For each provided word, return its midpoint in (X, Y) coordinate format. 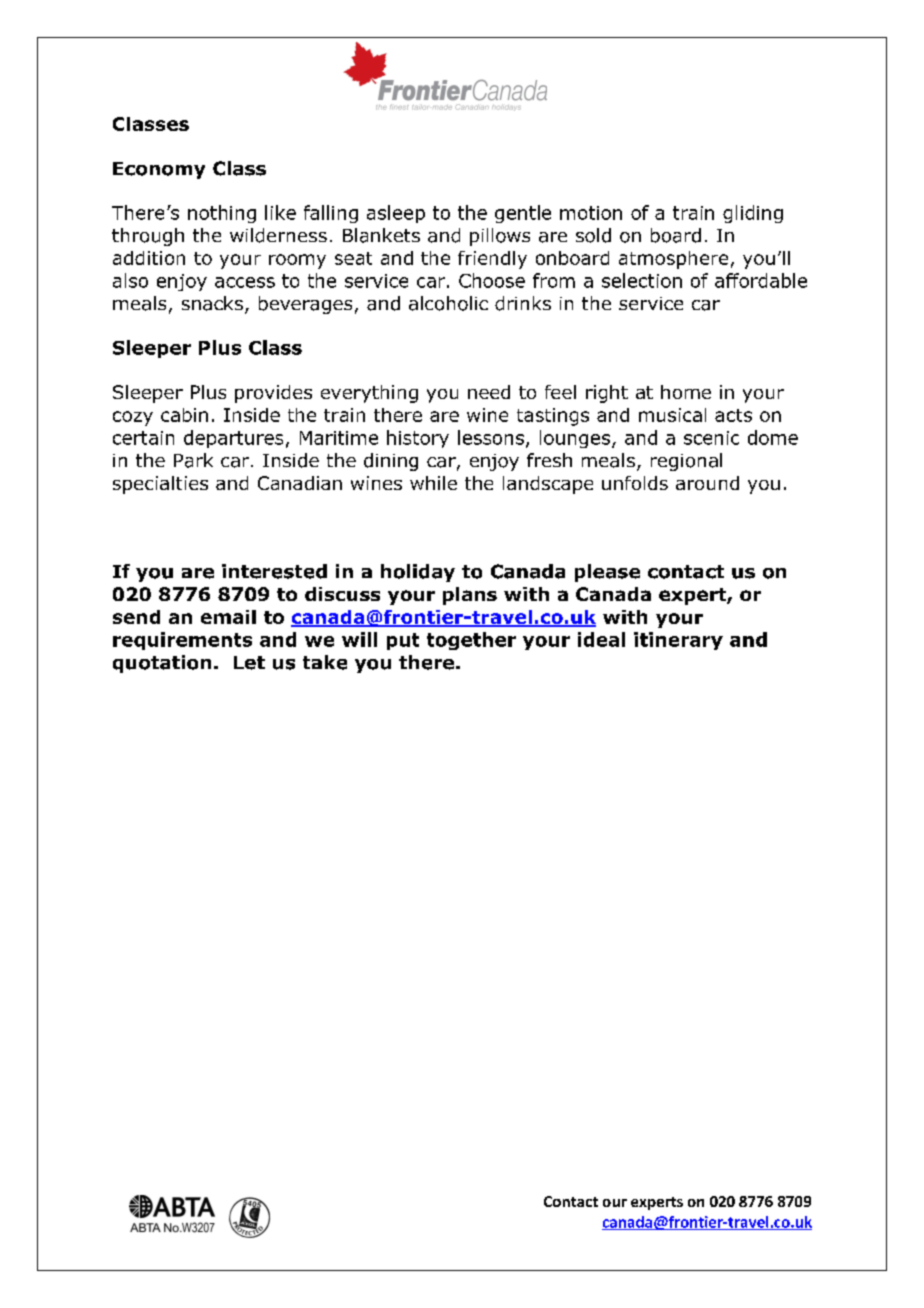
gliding (753, 214)
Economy (159, 170)
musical (672, 415)
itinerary (678, 641)
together (471, 641)
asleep (396, 214)
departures (233, 439)
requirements (182, 641)
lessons (491, 437)
